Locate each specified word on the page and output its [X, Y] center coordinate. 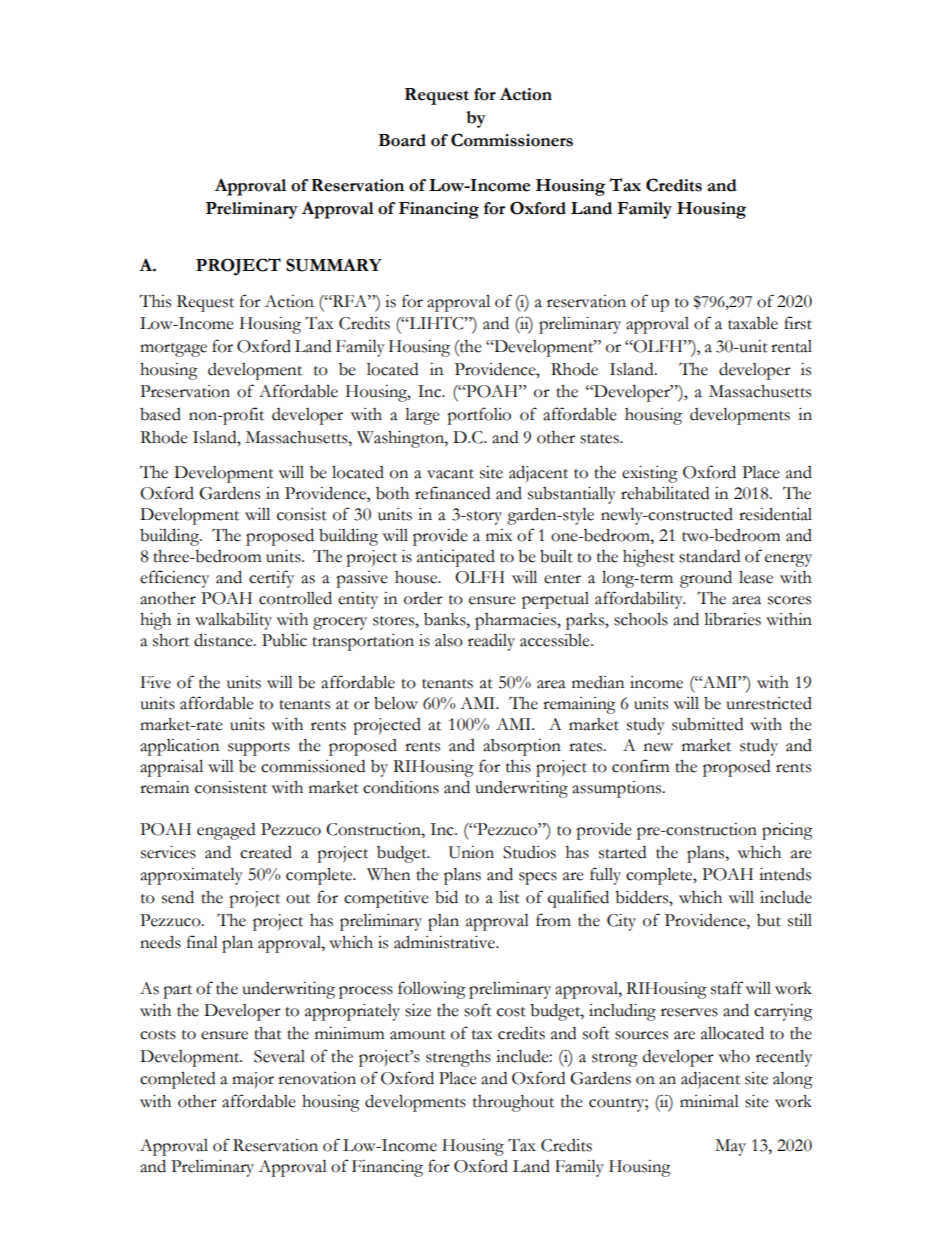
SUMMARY [334, 265]
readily [491, 642]
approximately [191, 876]
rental [791, 346]
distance [224, 640]
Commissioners [512, 140]
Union [471, 852]
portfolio [479, 416]
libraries [732, 619]
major [253, 1080]
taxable [753, 323]
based [160, 414]
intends [785, 874]
